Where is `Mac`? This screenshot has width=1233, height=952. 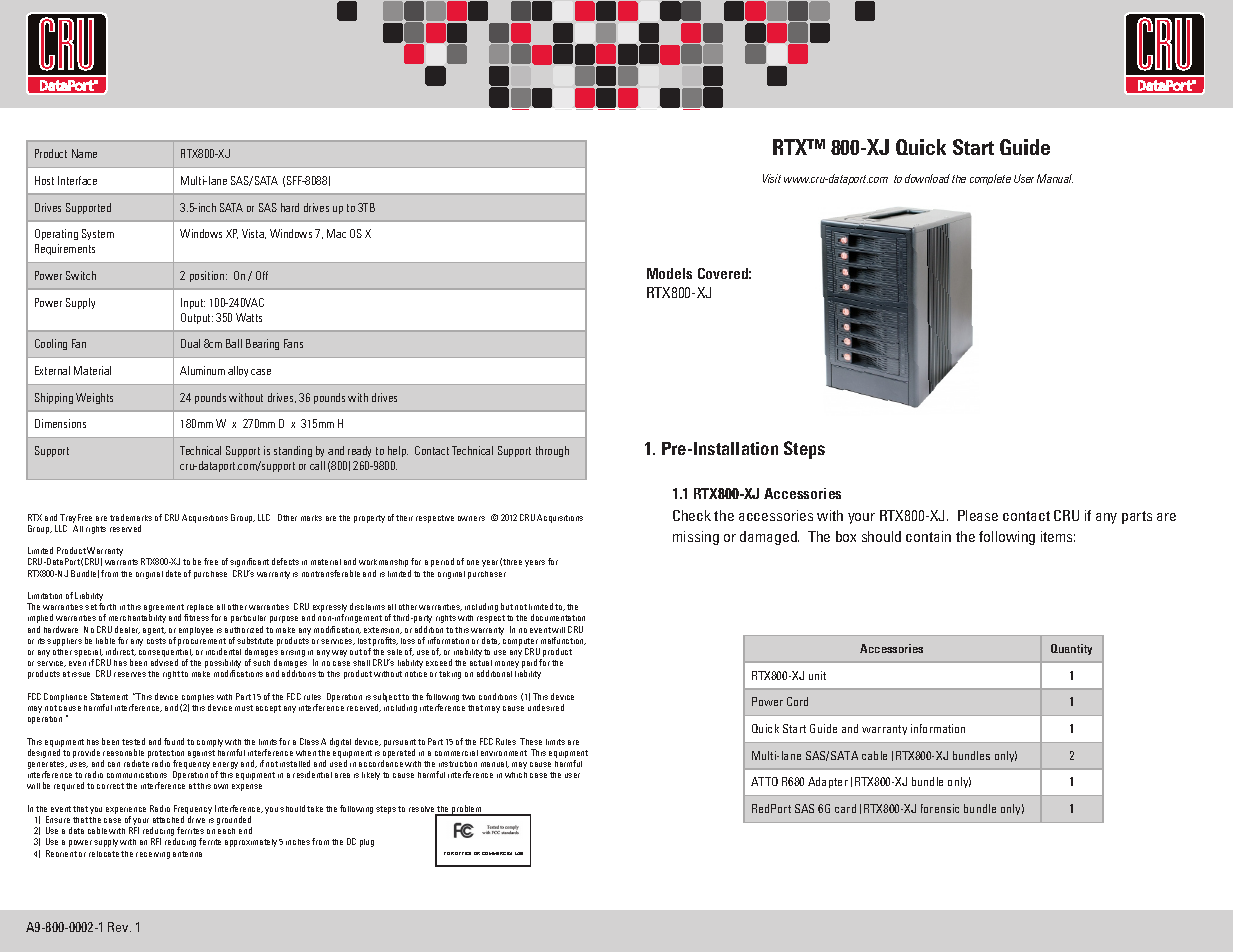 Mac is located at coordinates (336, 233).
